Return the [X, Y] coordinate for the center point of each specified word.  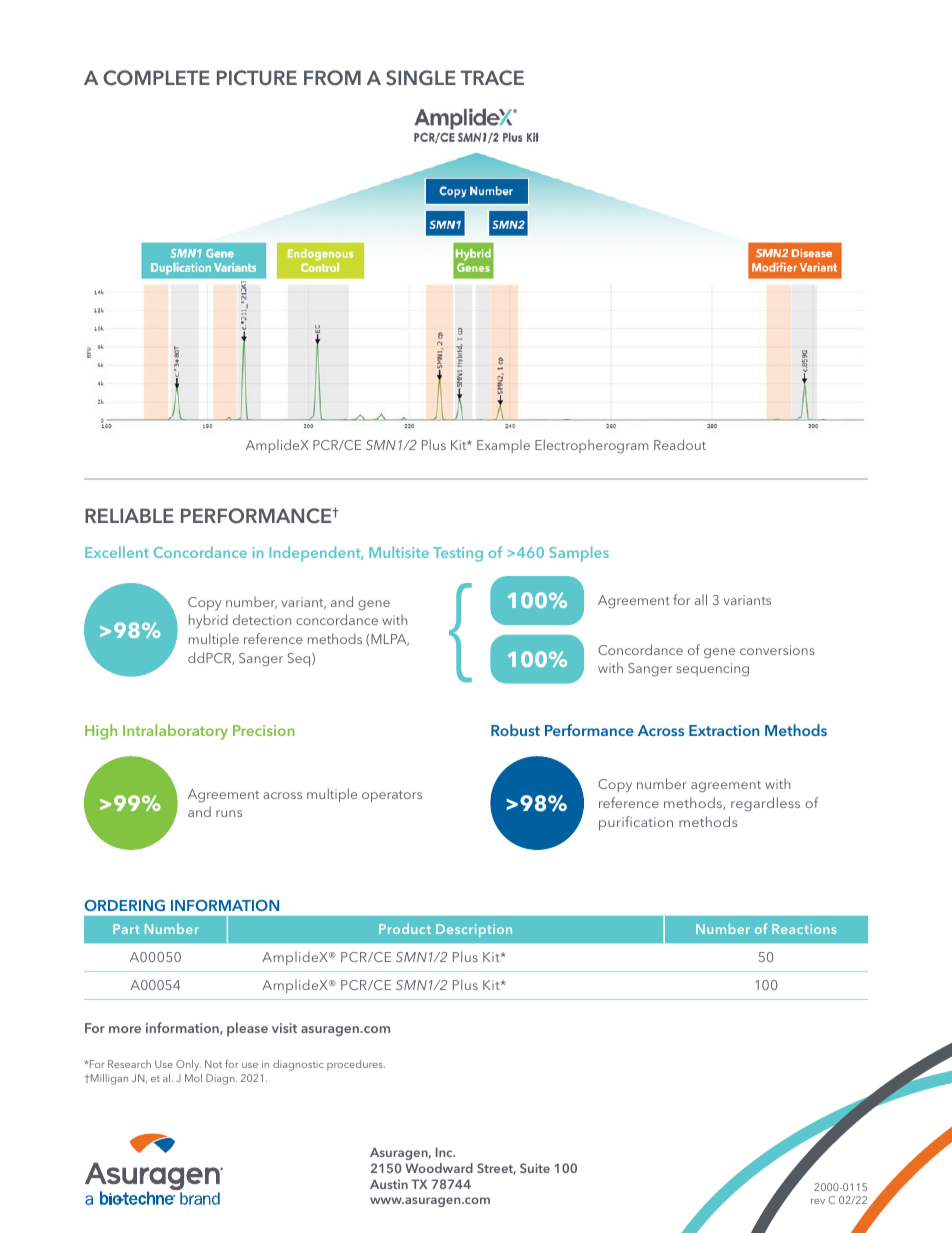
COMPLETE [156, 78]
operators [392, 796]
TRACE [492, 78]
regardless [765, 804]
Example [503, 446]
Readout [680, 444]
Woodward [439, 1168]
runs [229, 813]
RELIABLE [129, 515]
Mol [193, 1078]
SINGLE [421, 78]
